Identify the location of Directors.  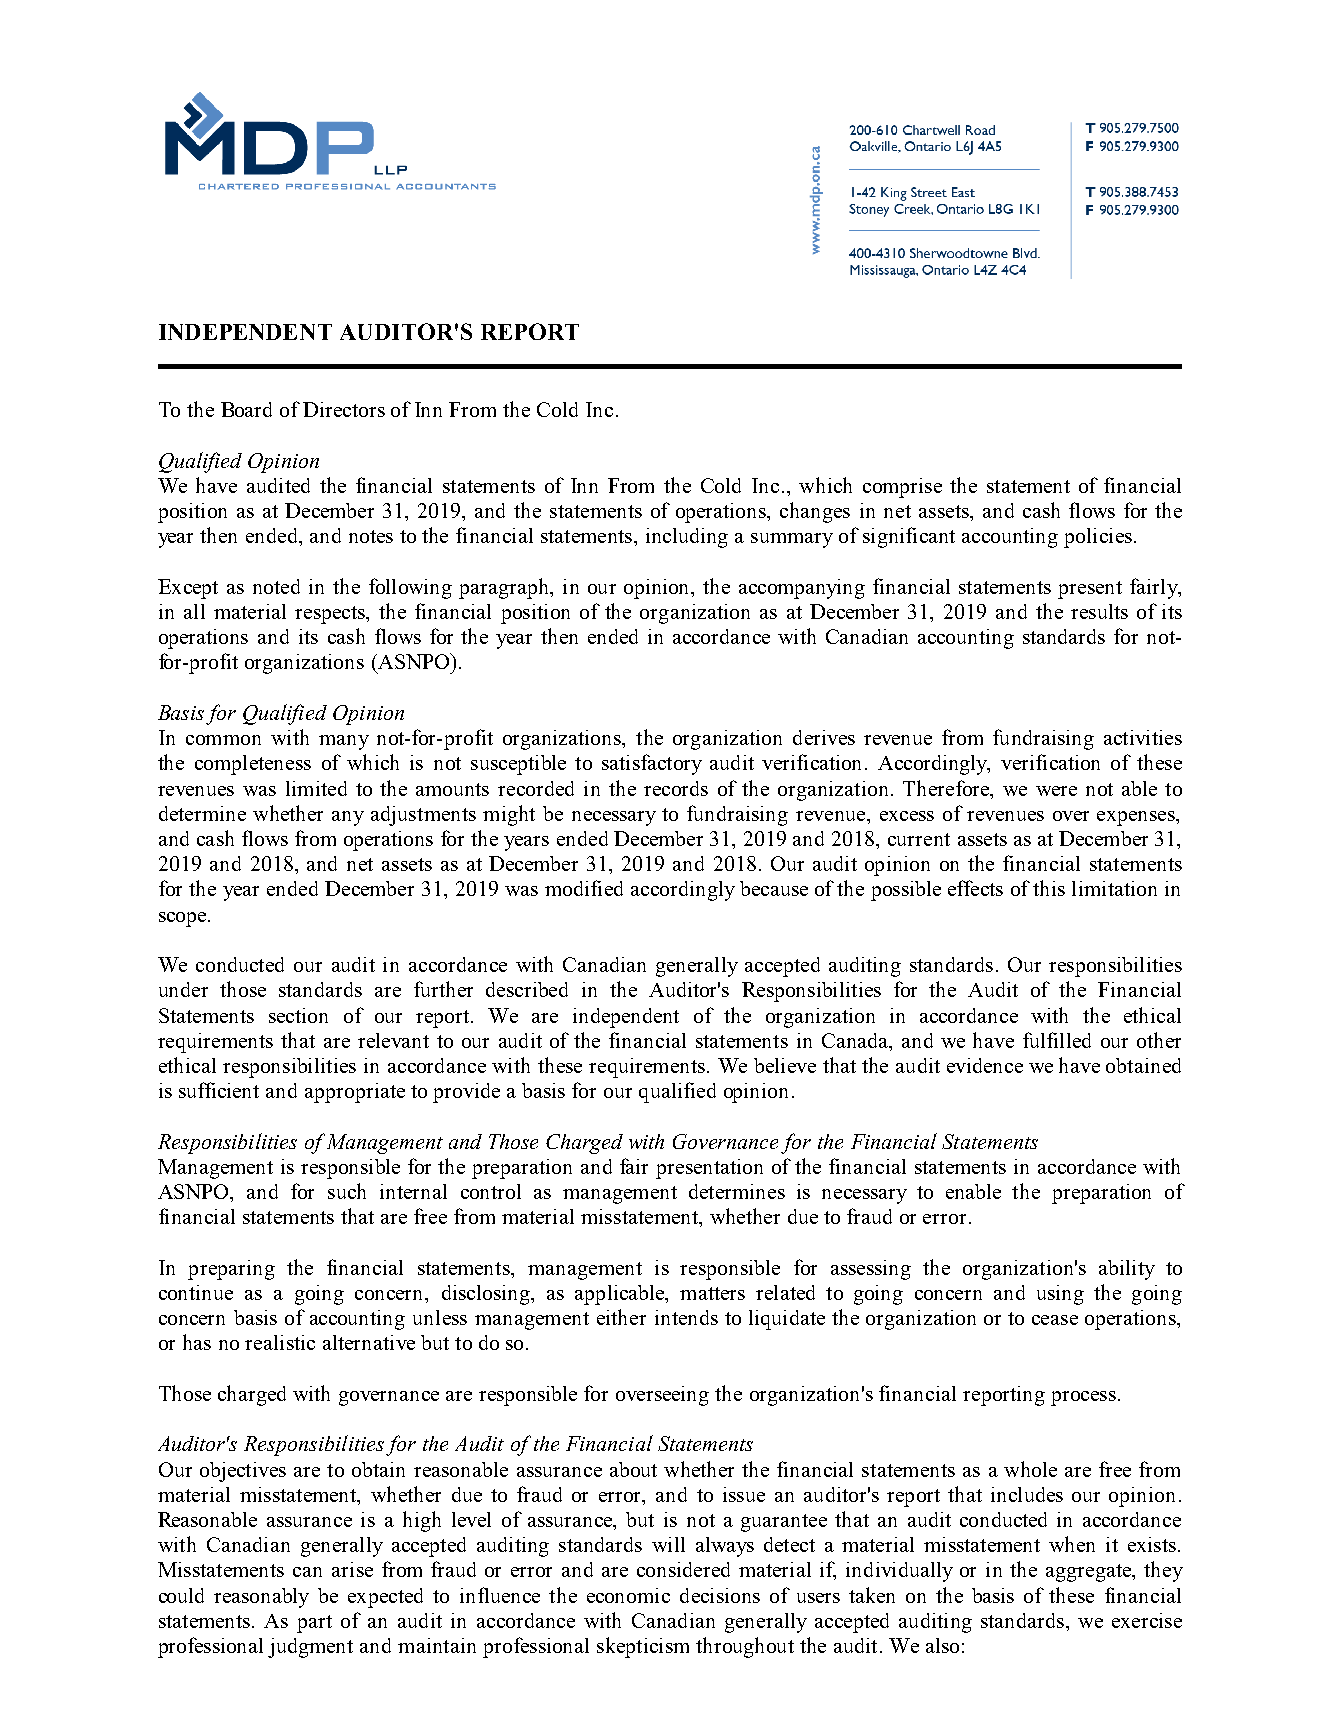
(344, 409).
